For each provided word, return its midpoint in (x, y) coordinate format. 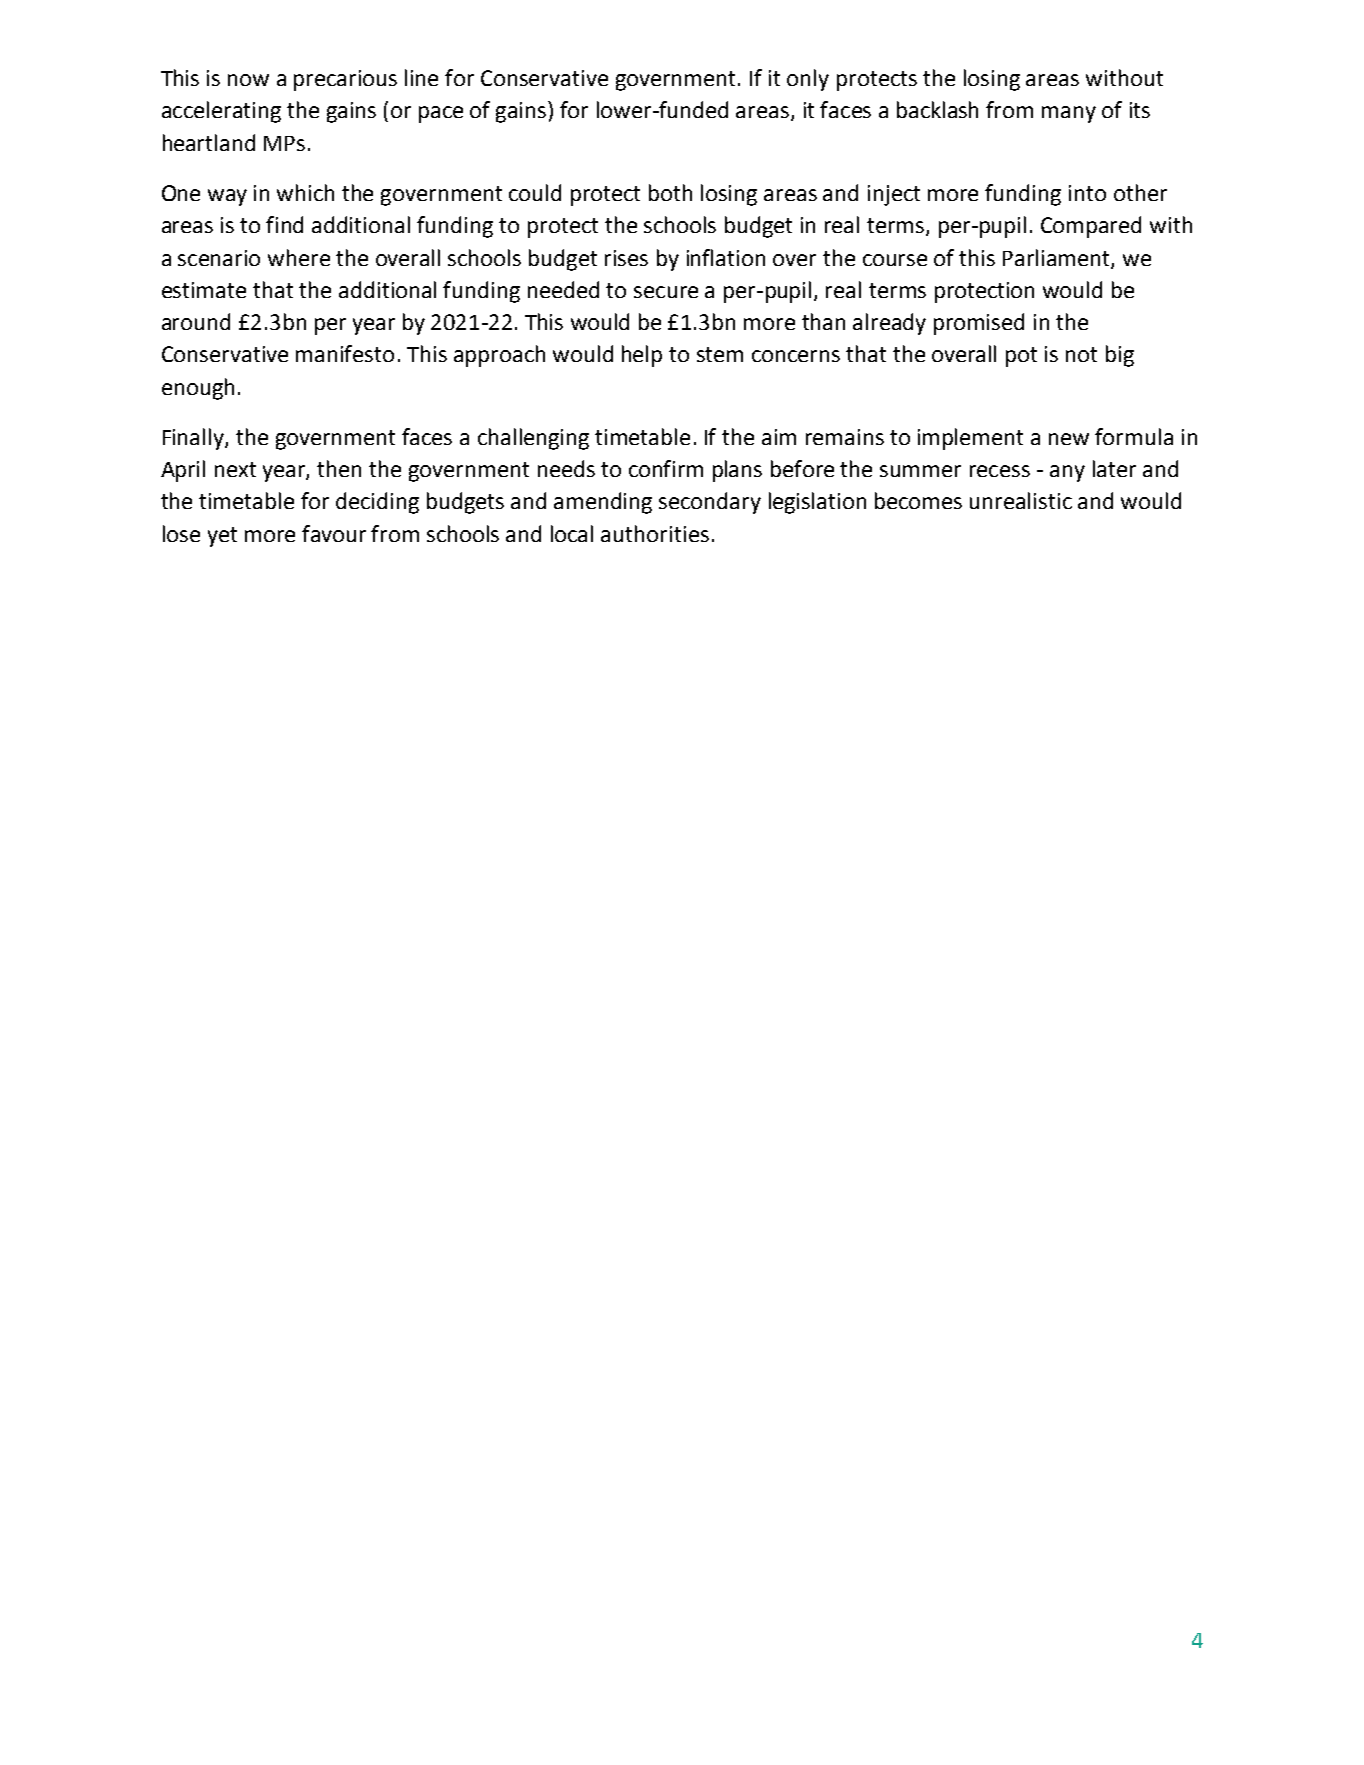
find (284, 224)
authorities (655, 533)
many (1069, 114)
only (808, 80)
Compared (1091, 227)
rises (626, 258)
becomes (918, 500)
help (642, 356)
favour (334, 533)
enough (198, 389)
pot (1021, 357)
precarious (345, 80)
